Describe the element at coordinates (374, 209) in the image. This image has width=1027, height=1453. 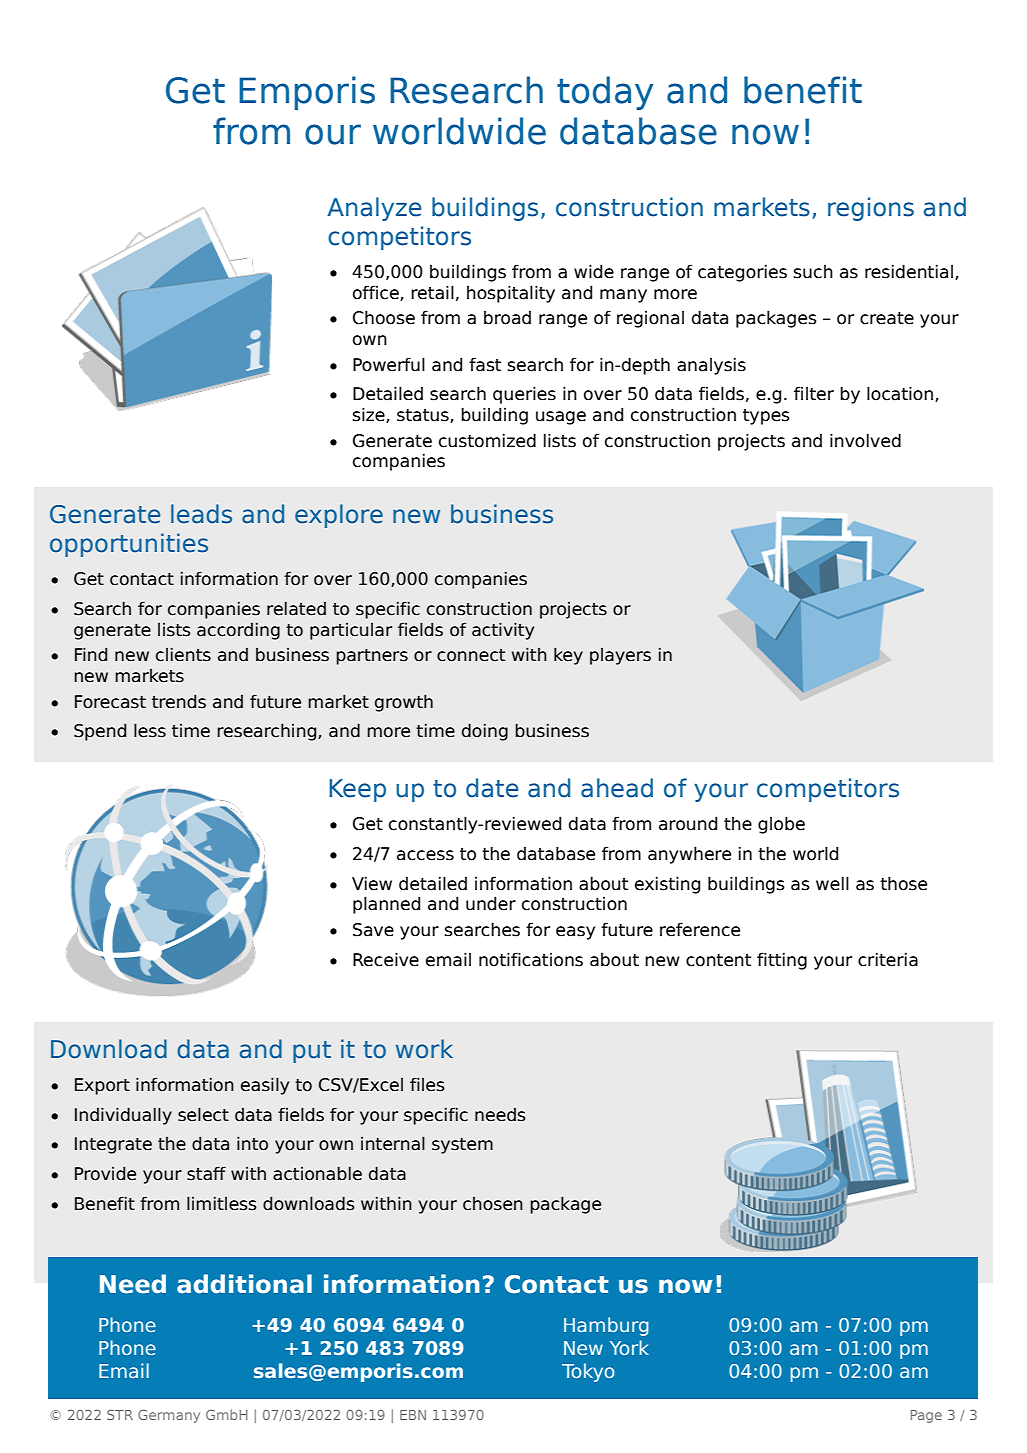
I see `Analyze` at that location.
